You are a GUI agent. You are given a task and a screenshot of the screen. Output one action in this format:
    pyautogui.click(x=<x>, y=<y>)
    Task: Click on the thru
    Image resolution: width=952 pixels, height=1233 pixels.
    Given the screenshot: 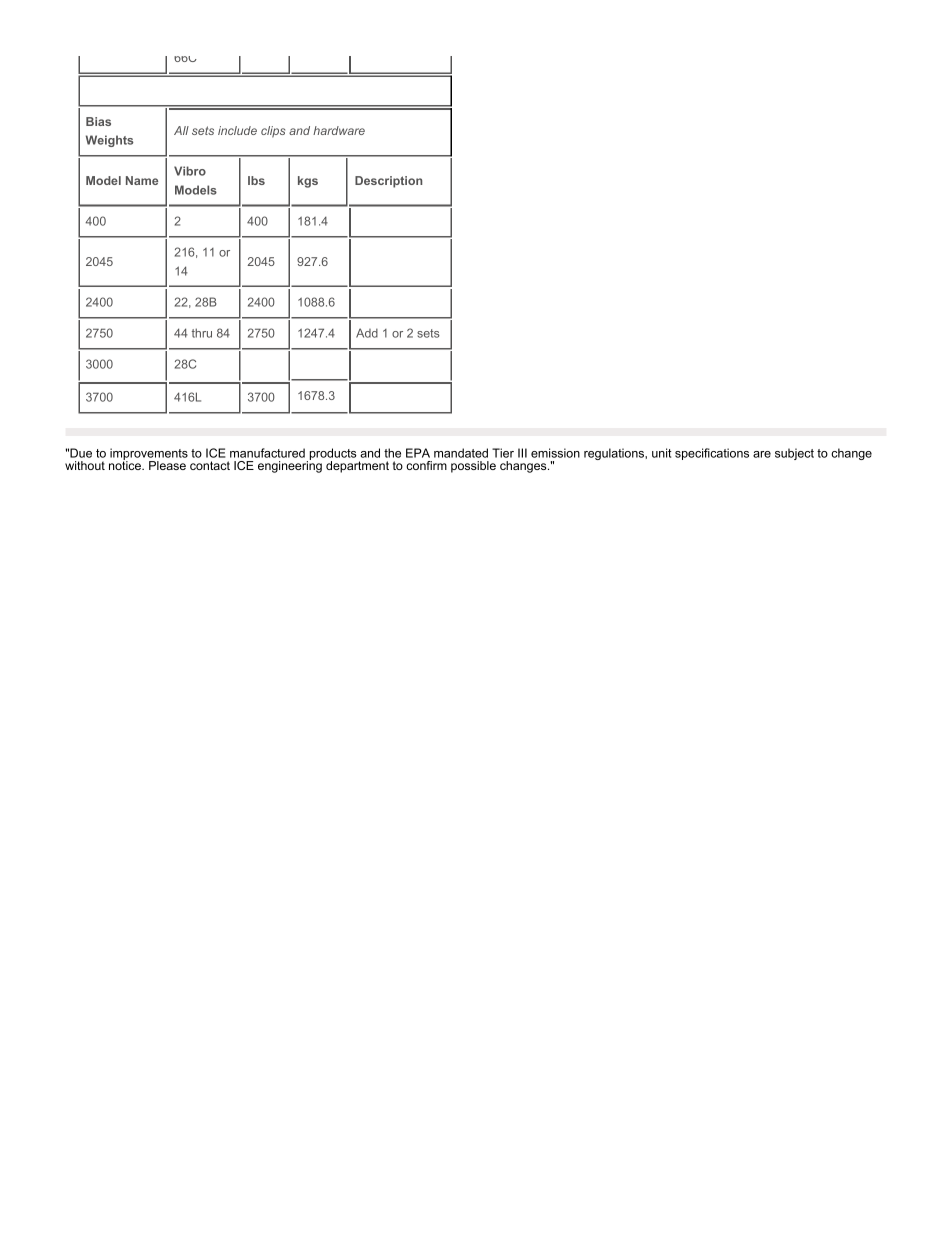 What is the action you would take?
    pyautogui.click(x=202, y=333)
